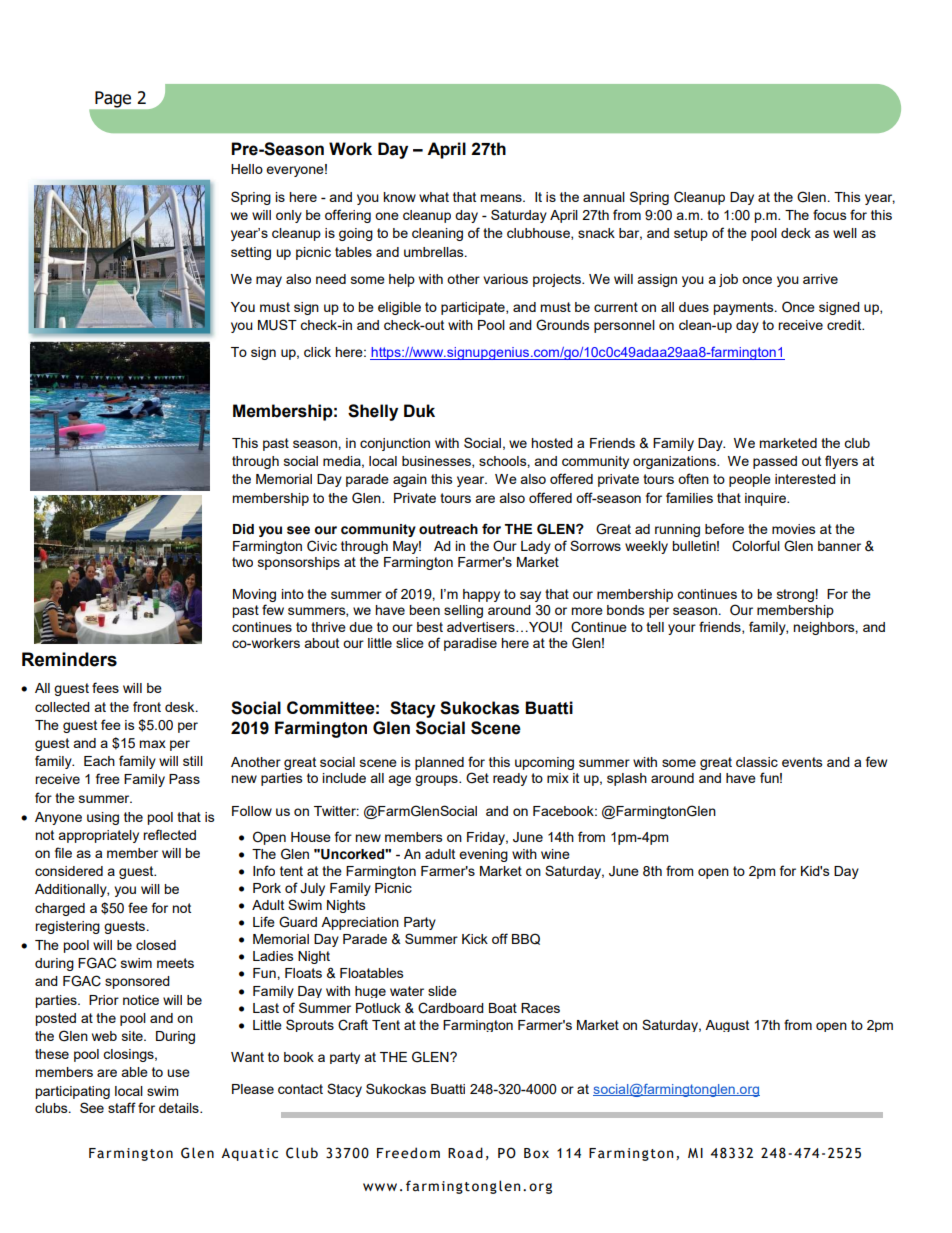 Image resolution: width=952 pixels, height=1233 pixels. Describe the element at coordinates (434, 197) in the document. I see `what` at that location.
